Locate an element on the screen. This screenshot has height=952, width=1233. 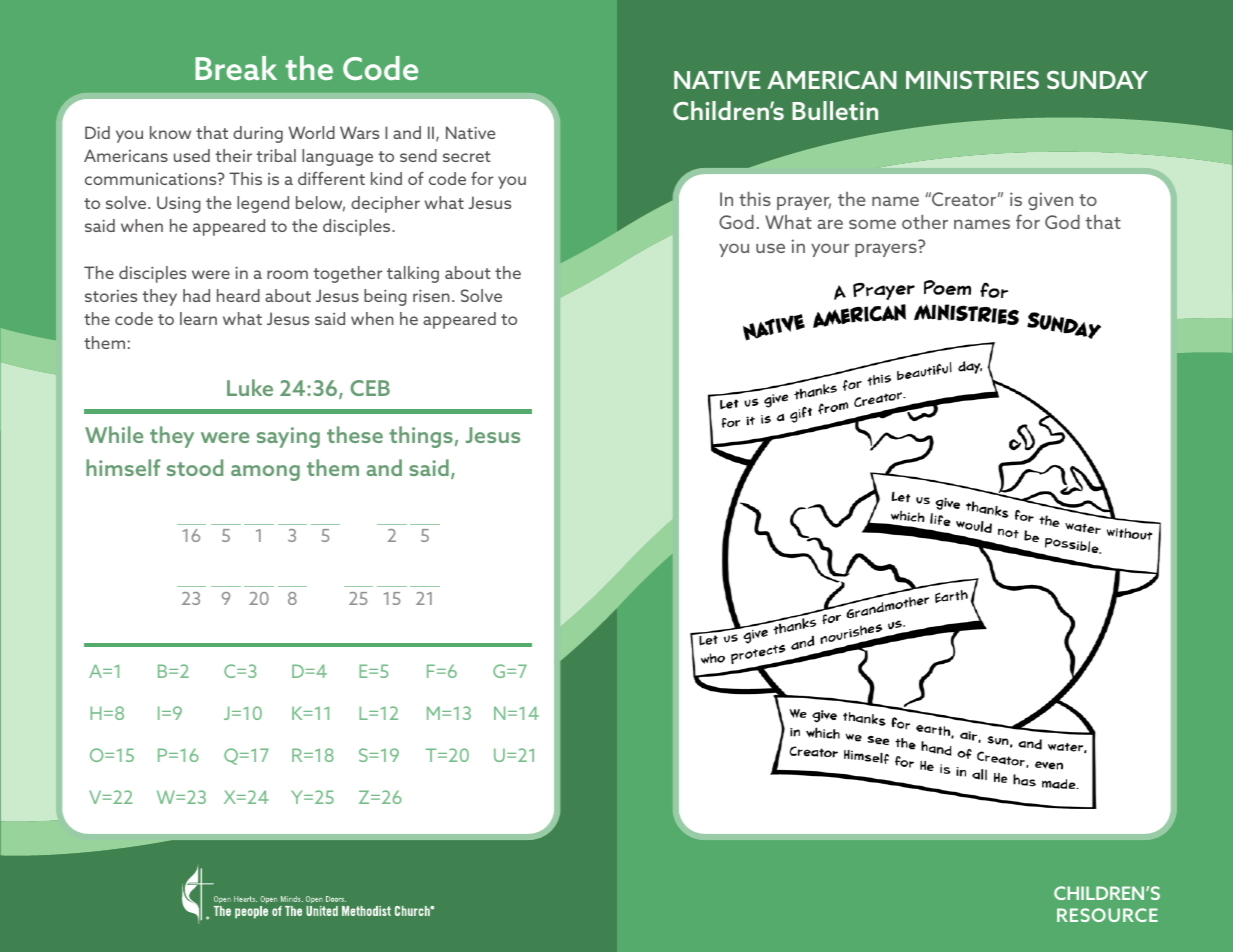
Break is located at coordinates (236, 68).
